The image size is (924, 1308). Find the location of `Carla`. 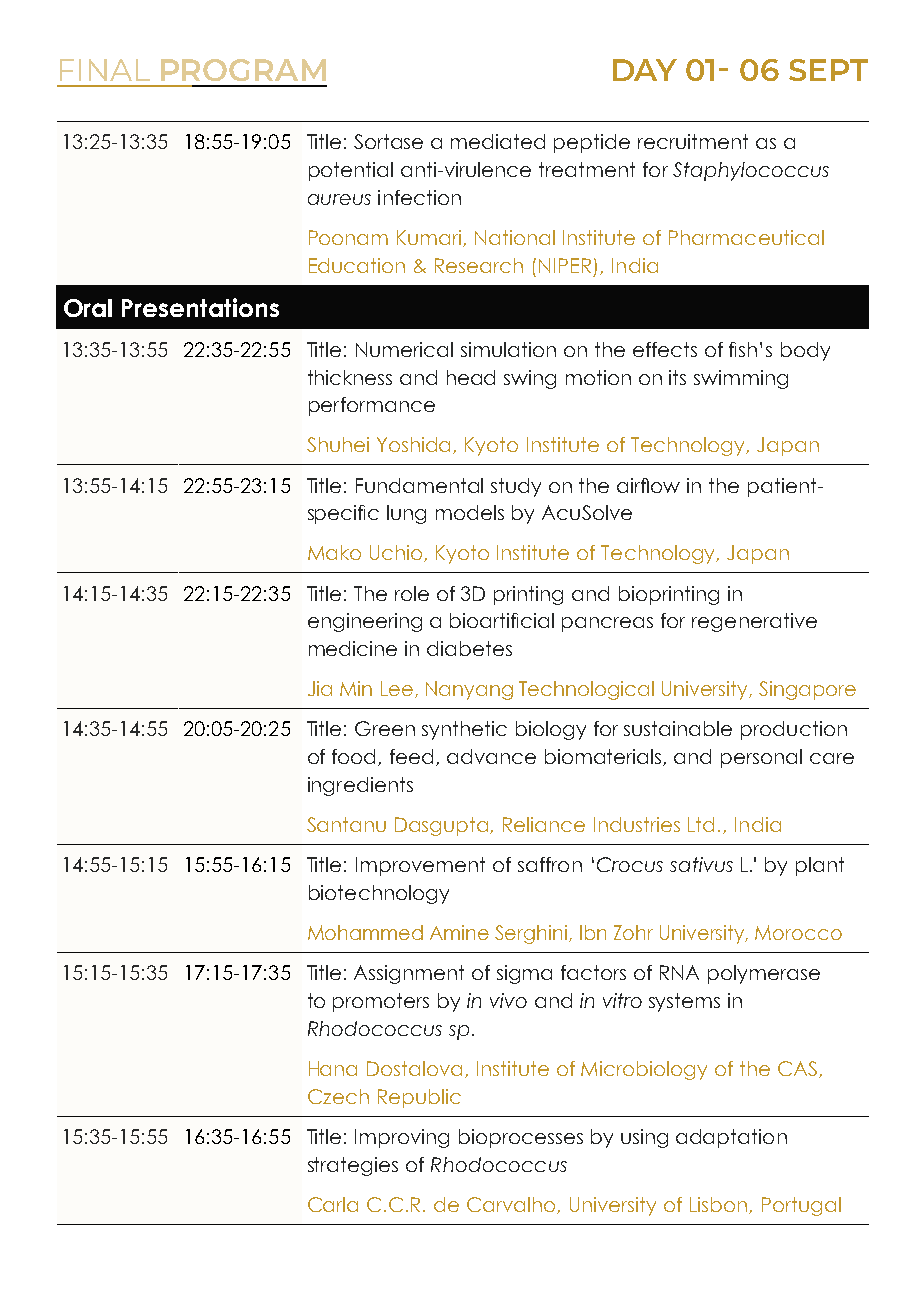

Carla is located at coordinates (333, 1204).
